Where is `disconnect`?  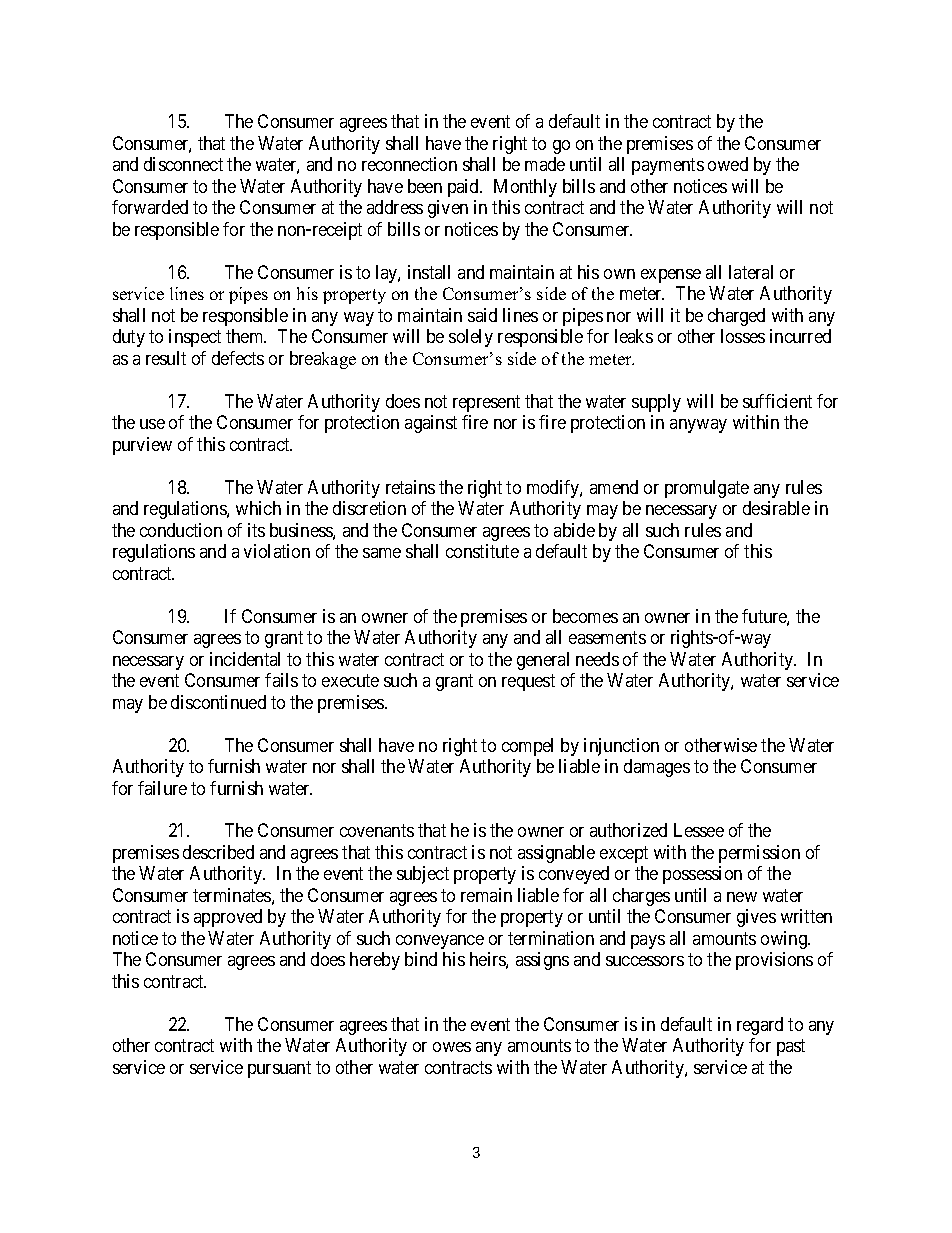 disconnect is located at coordinates (183, 164).
